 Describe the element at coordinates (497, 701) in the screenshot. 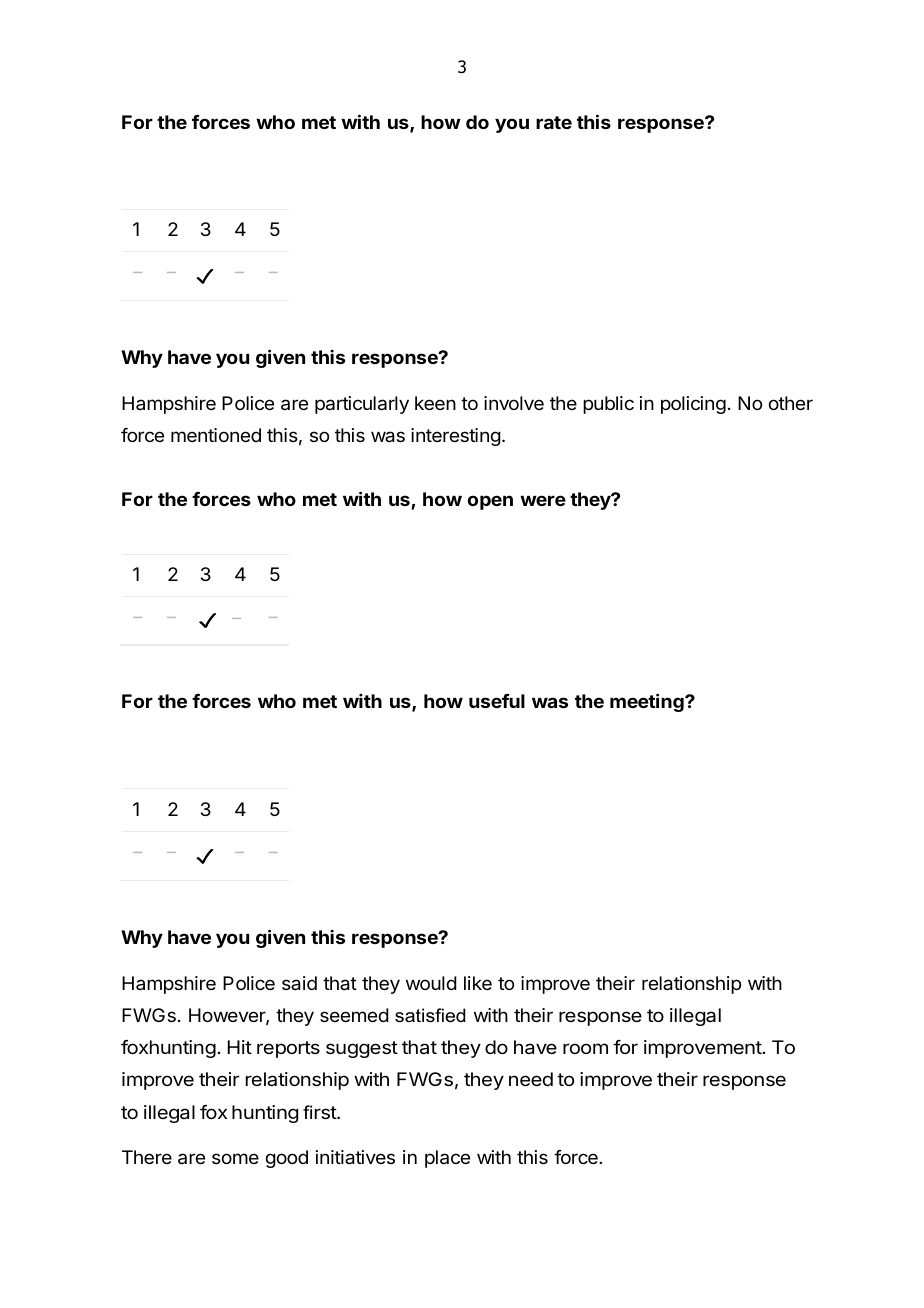

I see `useful` at that location.
